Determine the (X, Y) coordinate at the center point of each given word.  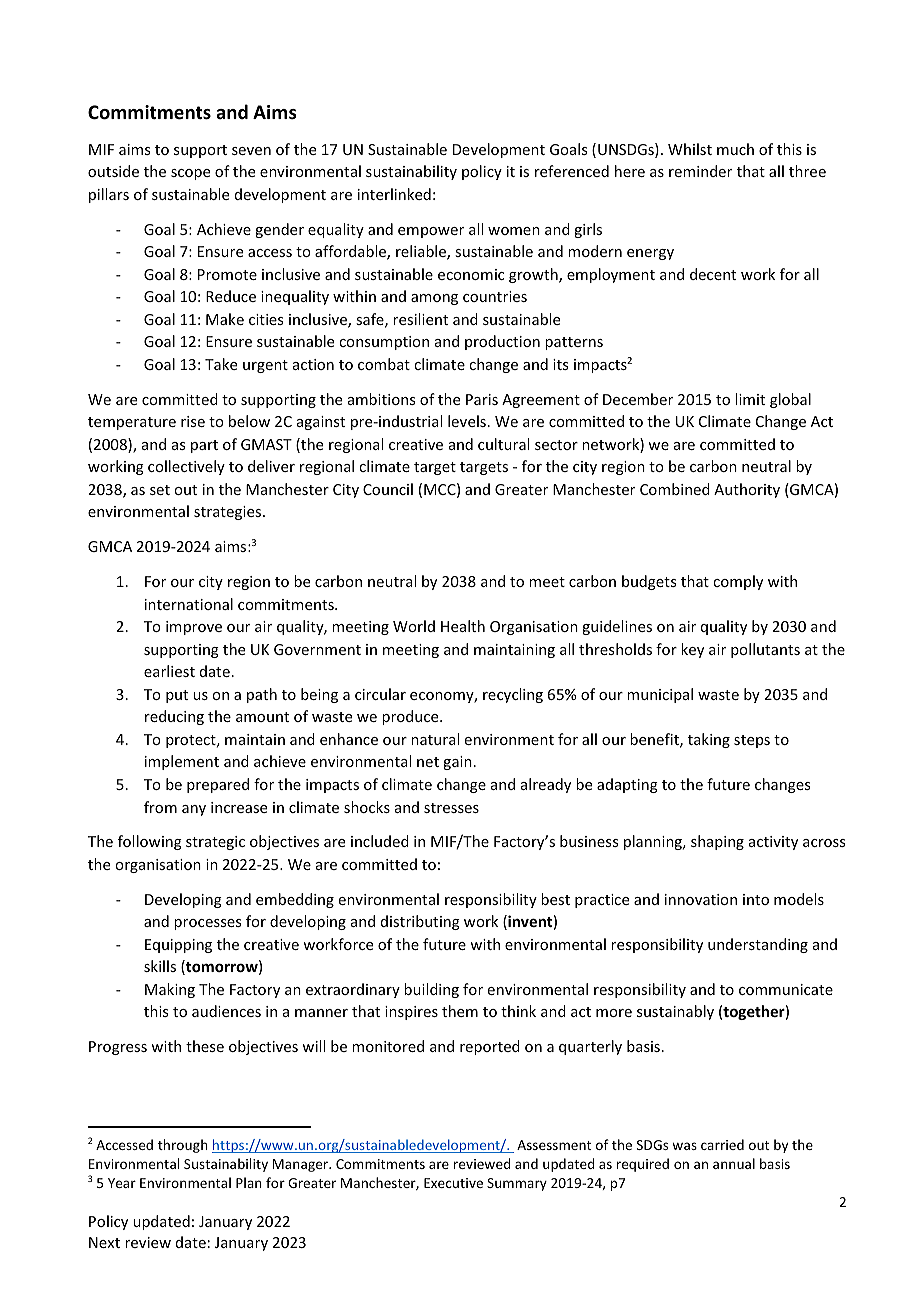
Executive (453, 1183)
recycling (513, 695)
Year (122, 1183)
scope (190, 174)
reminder (700, 171)
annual (734, 1163)
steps (752, 741)
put (177, 696)
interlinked (394, 194)
